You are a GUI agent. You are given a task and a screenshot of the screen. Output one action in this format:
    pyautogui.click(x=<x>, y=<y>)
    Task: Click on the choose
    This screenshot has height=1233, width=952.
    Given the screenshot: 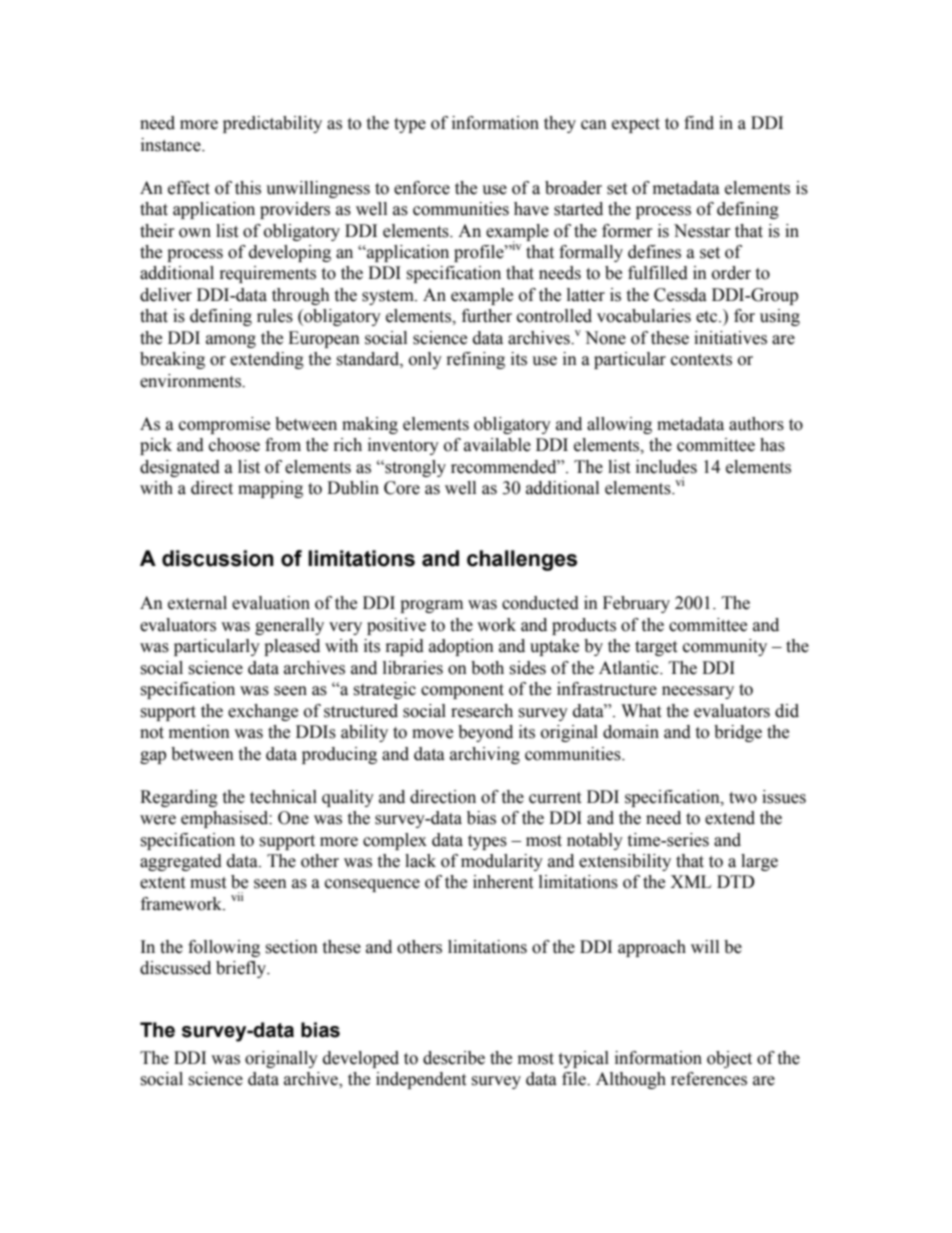 What is the action you would take?
    pyautogui.click(x=234, y=445)
